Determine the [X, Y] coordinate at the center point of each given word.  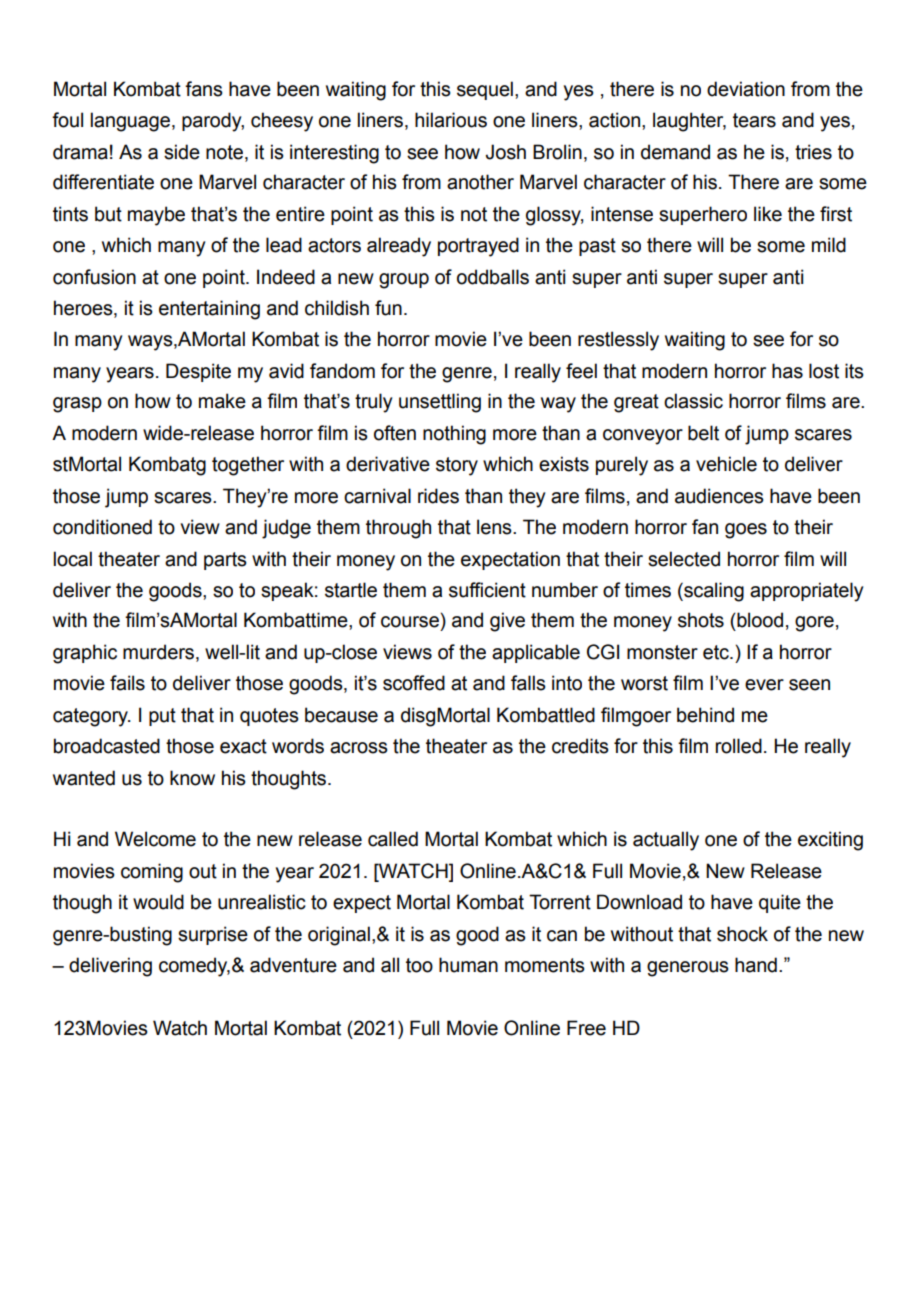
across [359, 748]
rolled [739, 746]
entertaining [209, 310]
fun [388, 308]
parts [225, 561]
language [130, 122]
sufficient [487, 590]
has [787, 371]
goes [746, 531]
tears [754, 120]
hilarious [451, 120]
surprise [213, 935]
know [192, 778]
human [468, 965]
